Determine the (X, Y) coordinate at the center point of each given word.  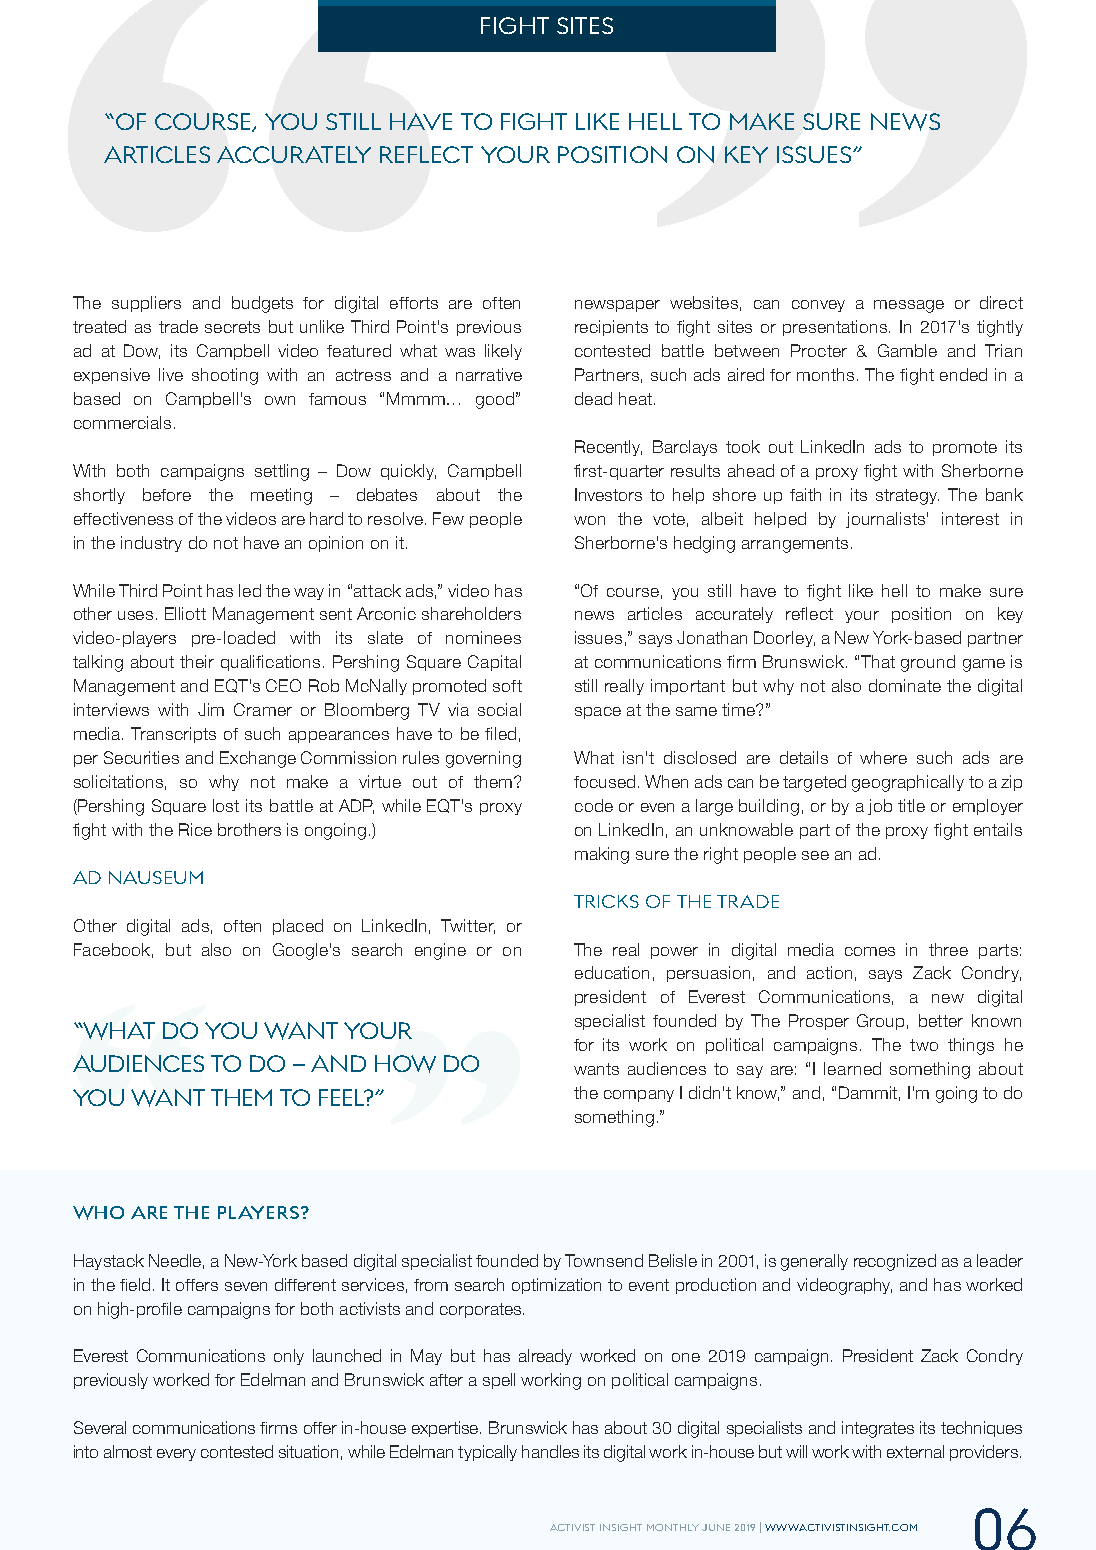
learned (852, 1068)
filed (500, 733)
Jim (211, 709)
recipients (611, 328)
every (176, 1455)
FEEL (343, 1097)
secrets (232, 327)
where (883, 757)
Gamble (907, 350)
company (639, 1096)
